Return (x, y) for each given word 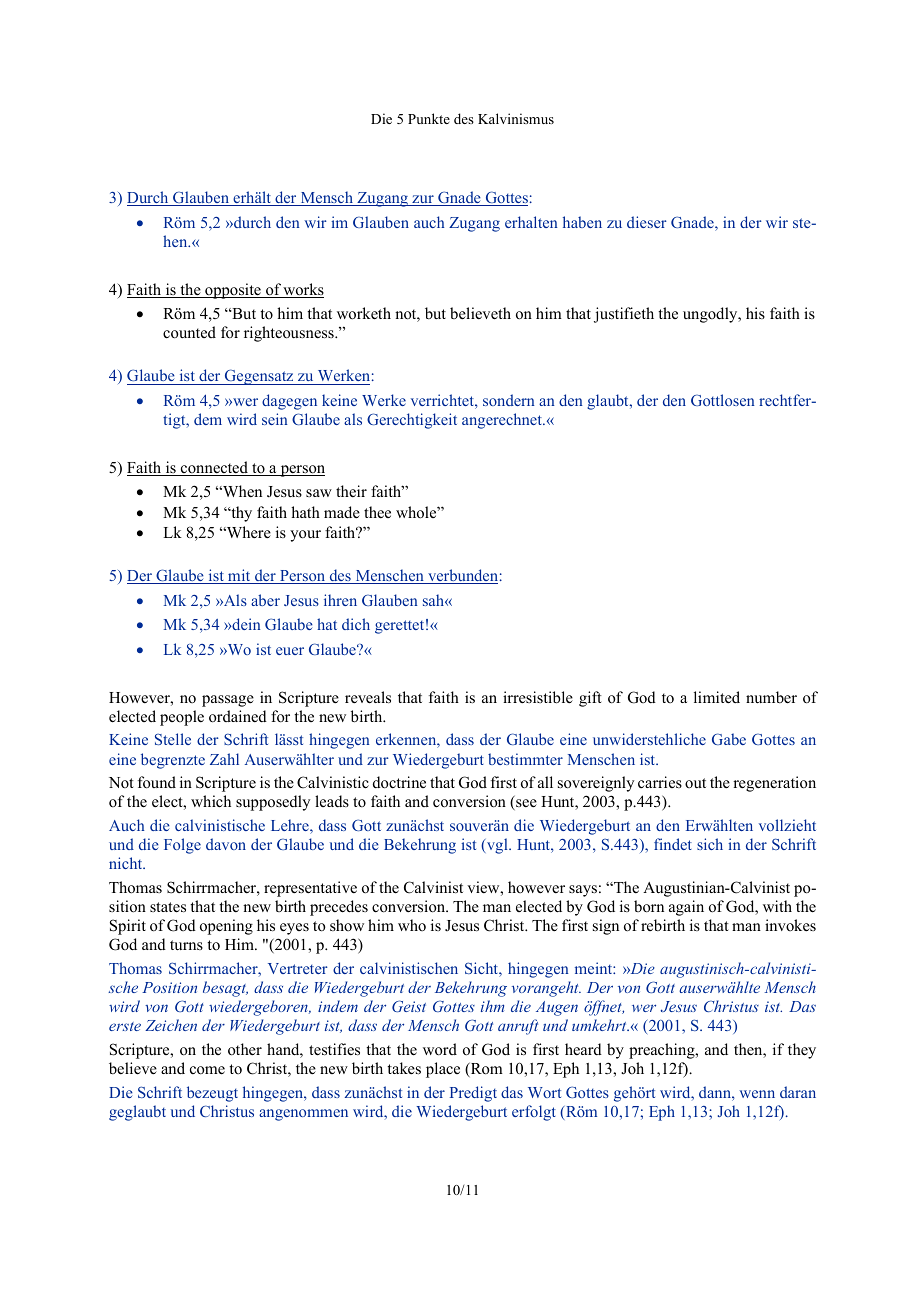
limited (717, 697)
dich (356, 624)
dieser (647, 222)
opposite (233, 291)
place (443, 1070)
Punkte (429, 118)
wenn (757, 1094)
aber (265, 600)
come (207, 1070)
